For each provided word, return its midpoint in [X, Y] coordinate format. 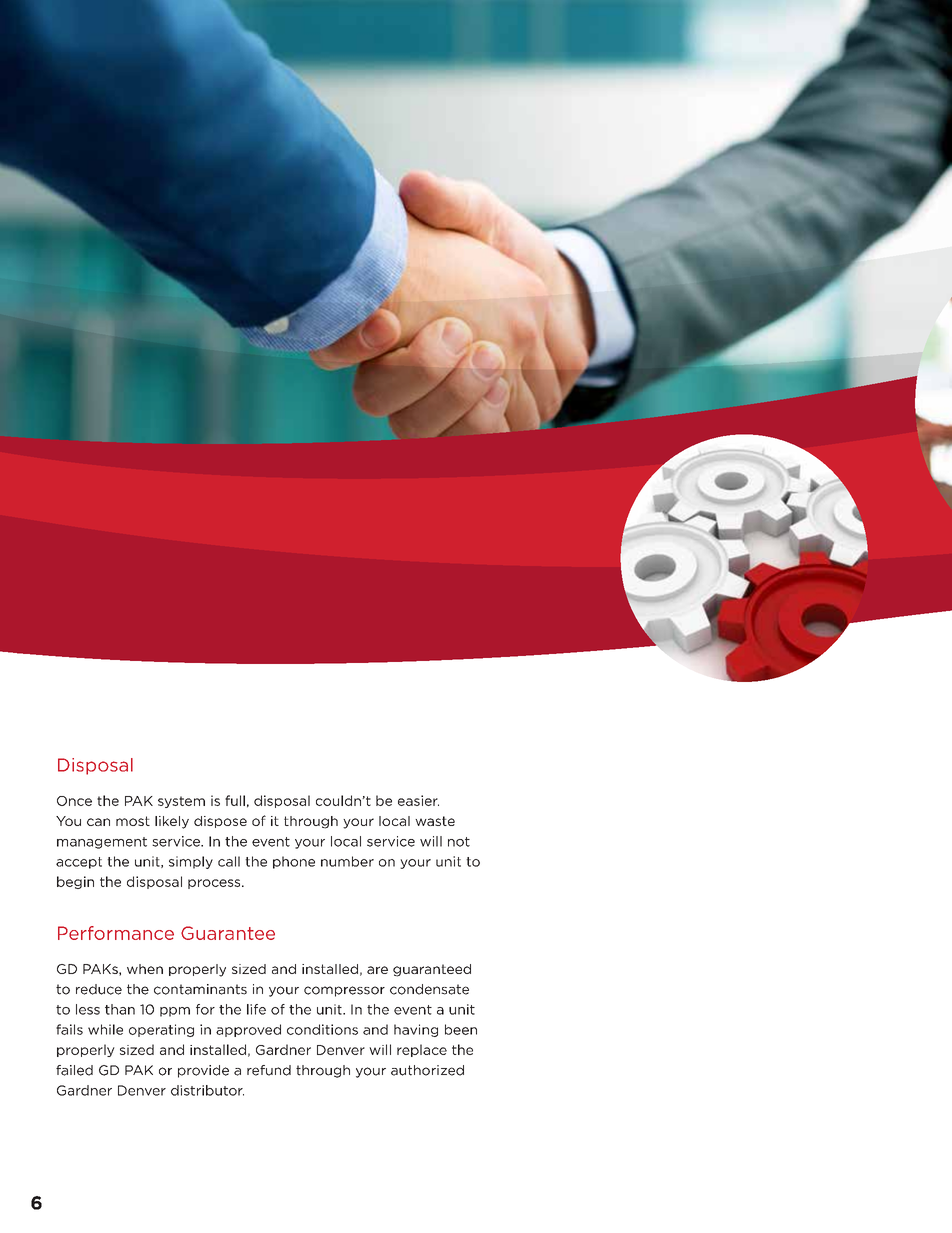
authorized [427, 1070]
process [215, 884]
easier [418, 800]
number [347, 861]
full [235, 800]
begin [75, 882]
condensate [429, 989]
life [256, 1009]
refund [269, 1070]
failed [74, 1070]
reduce [99, 989]
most [133, 821]
